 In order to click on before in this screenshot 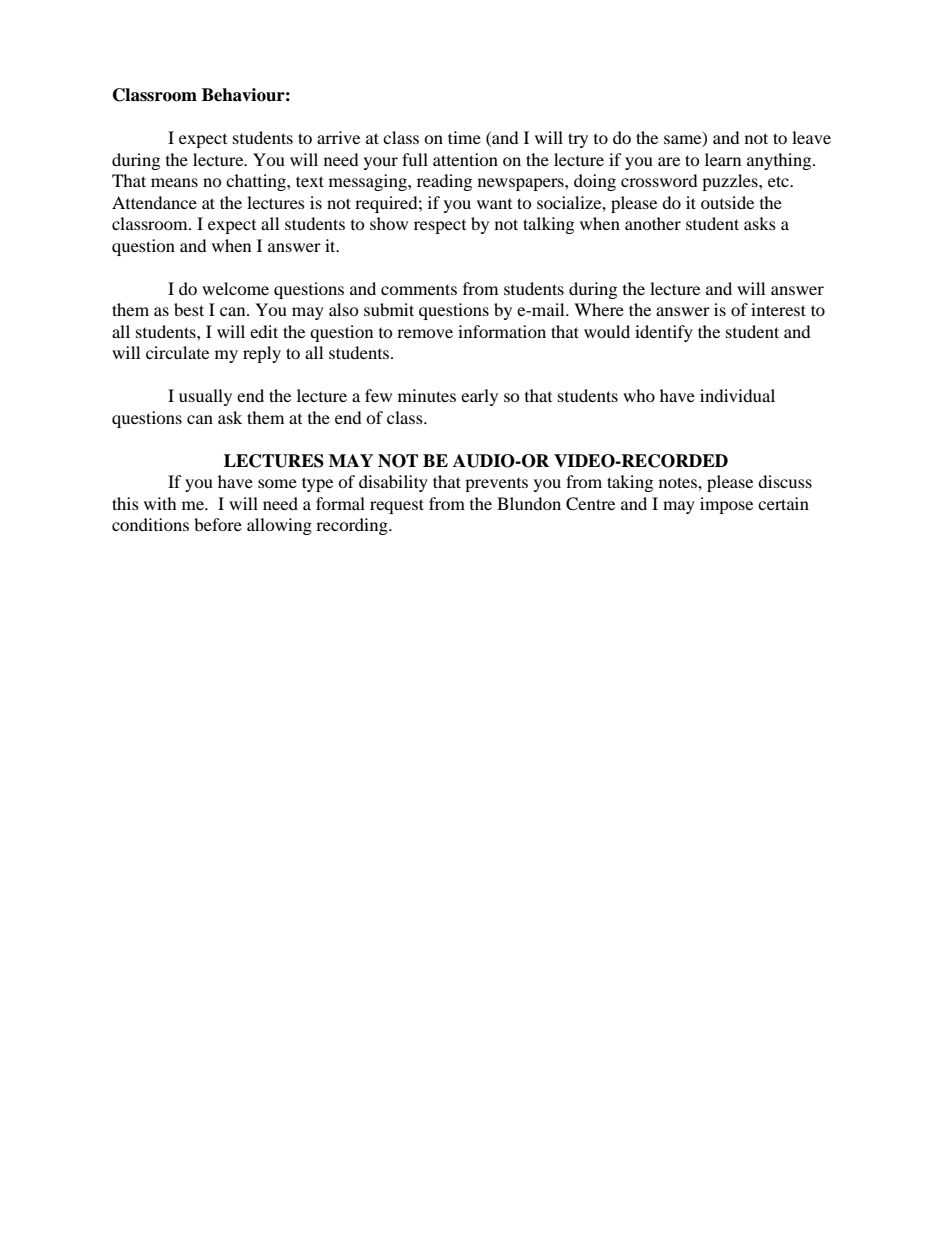, I will do `click(218, 524)`.
